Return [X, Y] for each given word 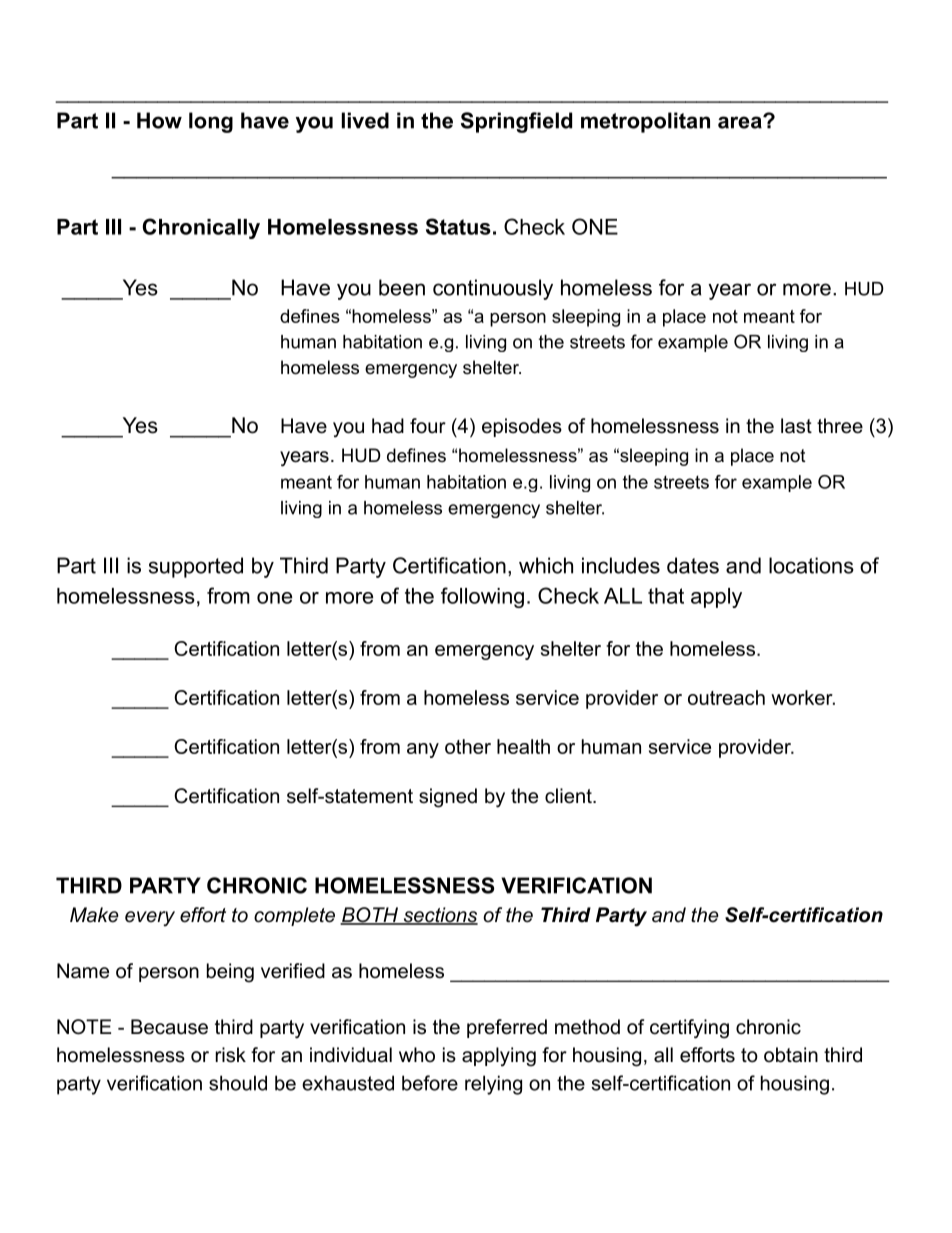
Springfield [516, 122]
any [423, 750]
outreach [726, 697]
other [468, 746]
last [796, 426]
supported [196, 567]
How [159, 120]
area [741, 122]
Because [169, 1027]
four [428, 426]
